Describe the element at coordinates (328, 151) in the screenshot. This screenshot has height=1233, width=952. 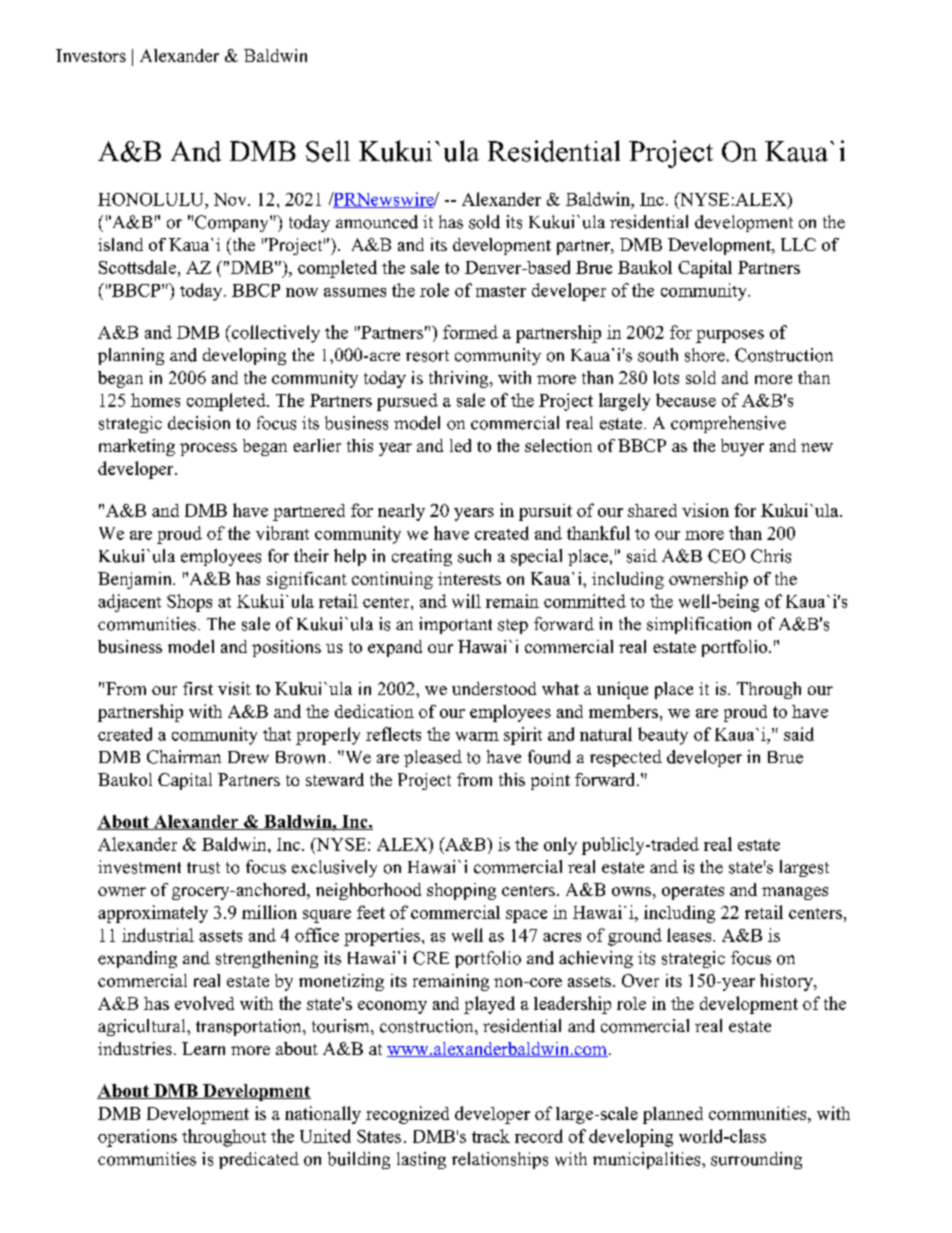
I see `Sell` at that location.
